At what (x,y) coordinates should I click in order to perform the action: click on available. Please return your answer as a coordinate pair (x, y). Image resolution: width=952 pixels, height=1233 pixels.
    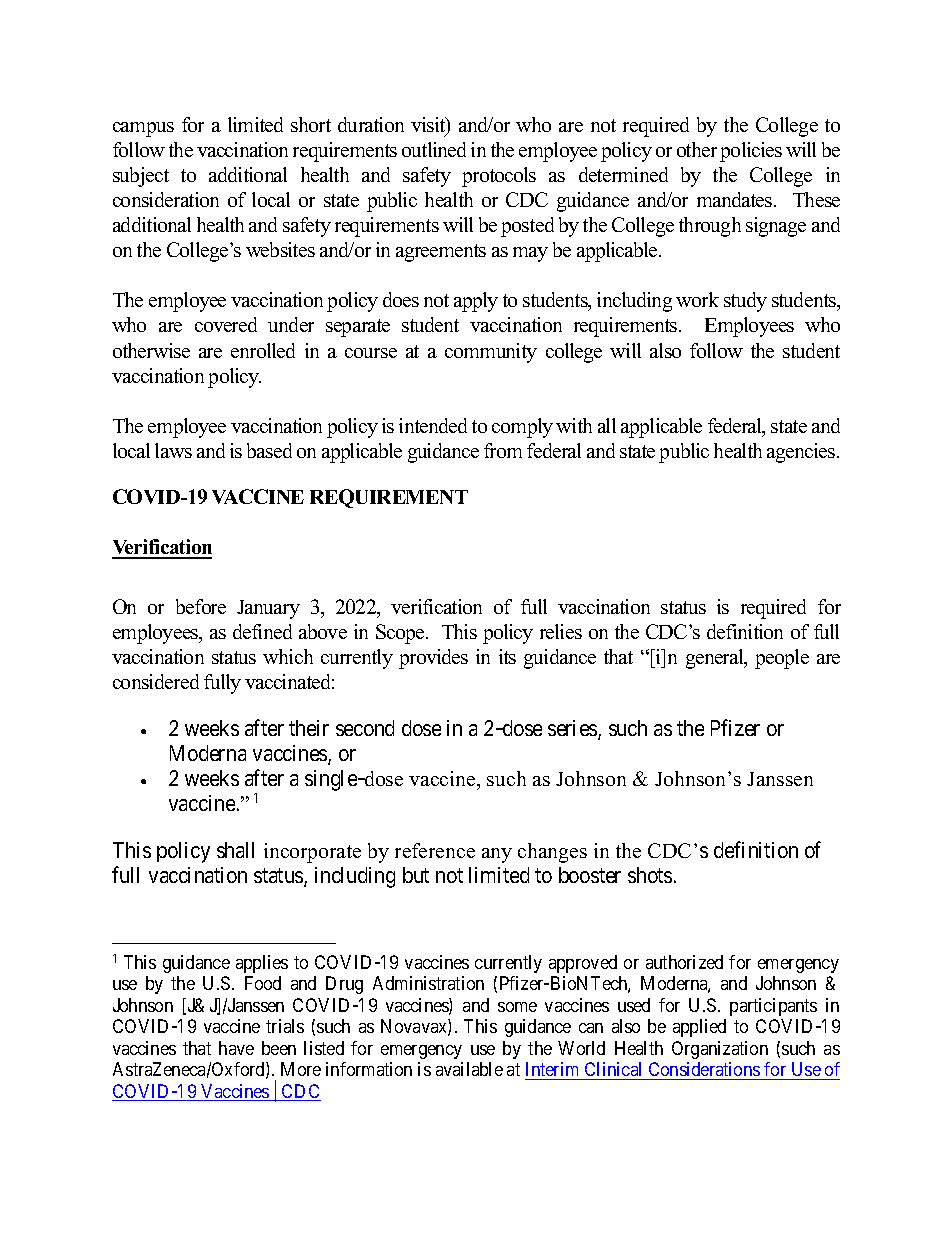
    Looking at the image, I should click on (469, 1069).
